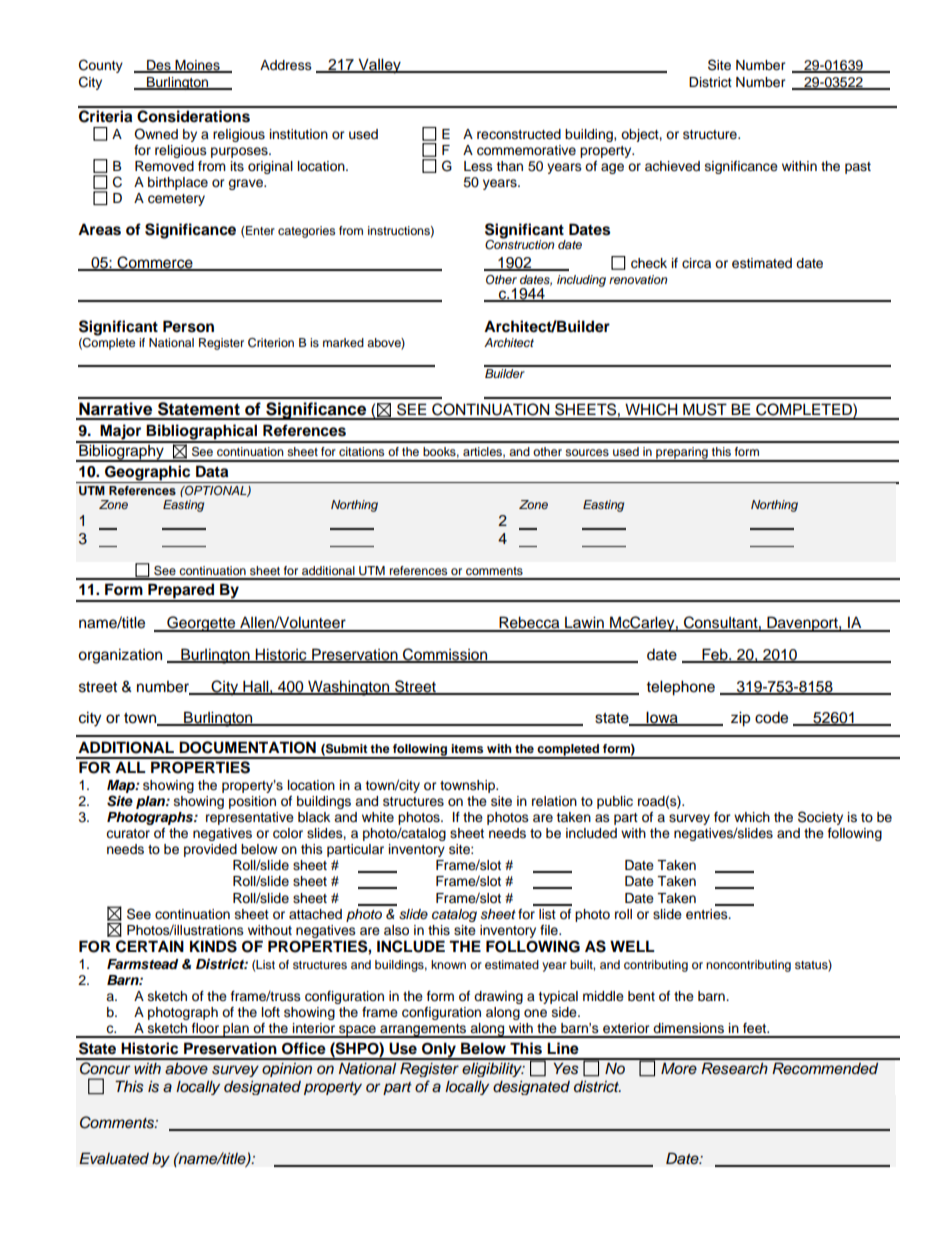 The image size is (952, 1233). I want to click on circa, so click(696, 263).
